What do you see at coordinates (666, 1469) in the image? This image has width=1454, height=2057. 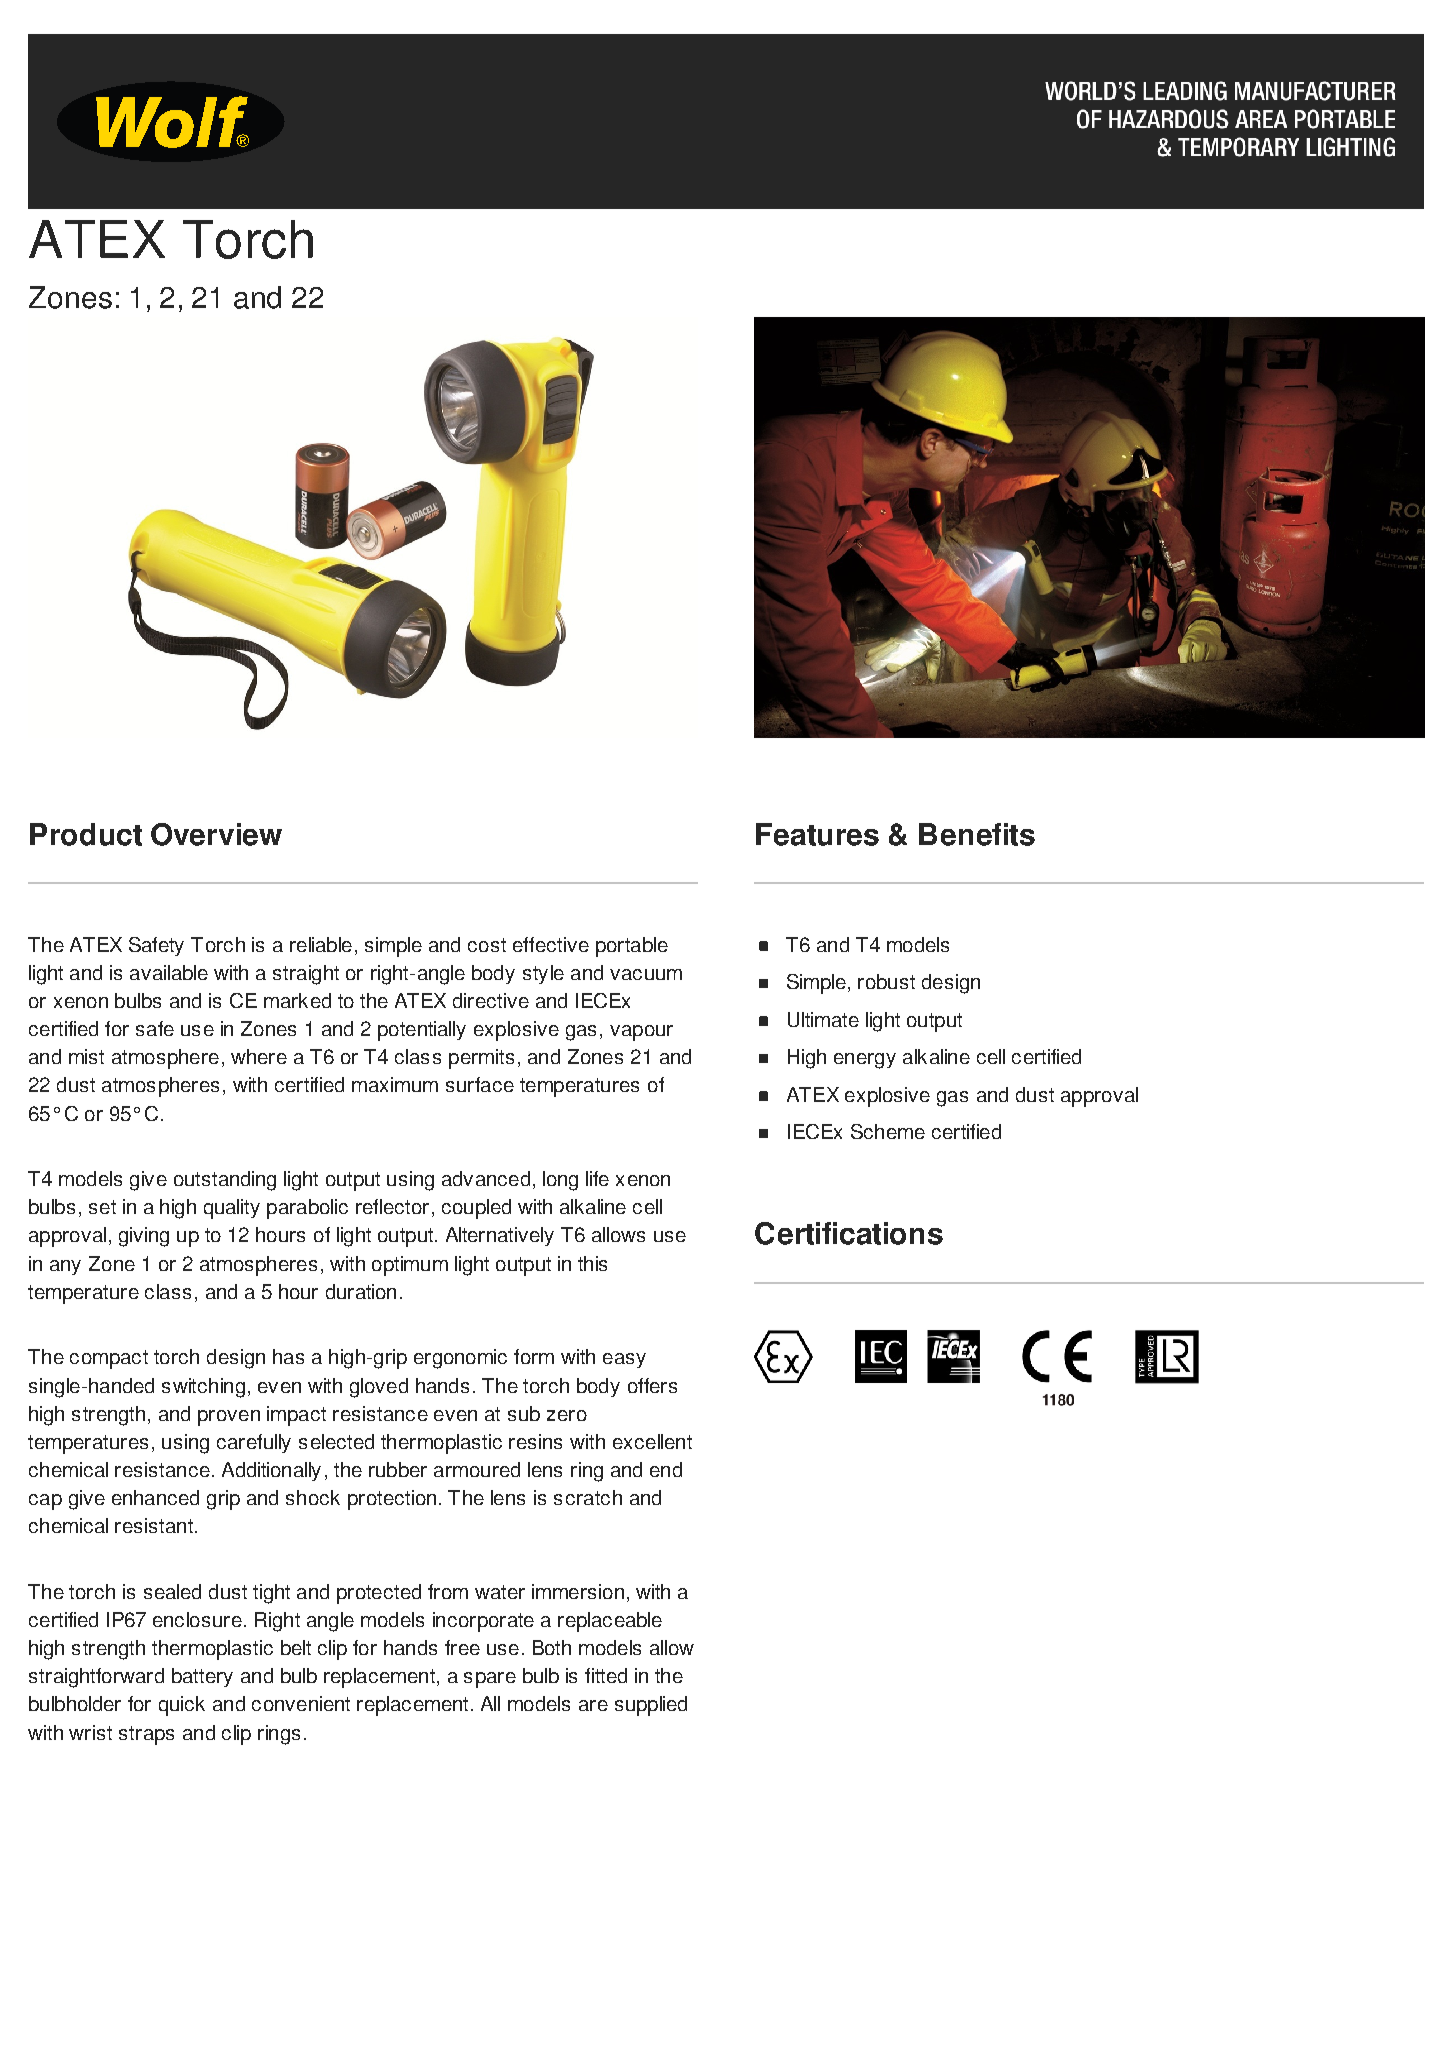 I see `end` at bounding box center [666, 1469].
